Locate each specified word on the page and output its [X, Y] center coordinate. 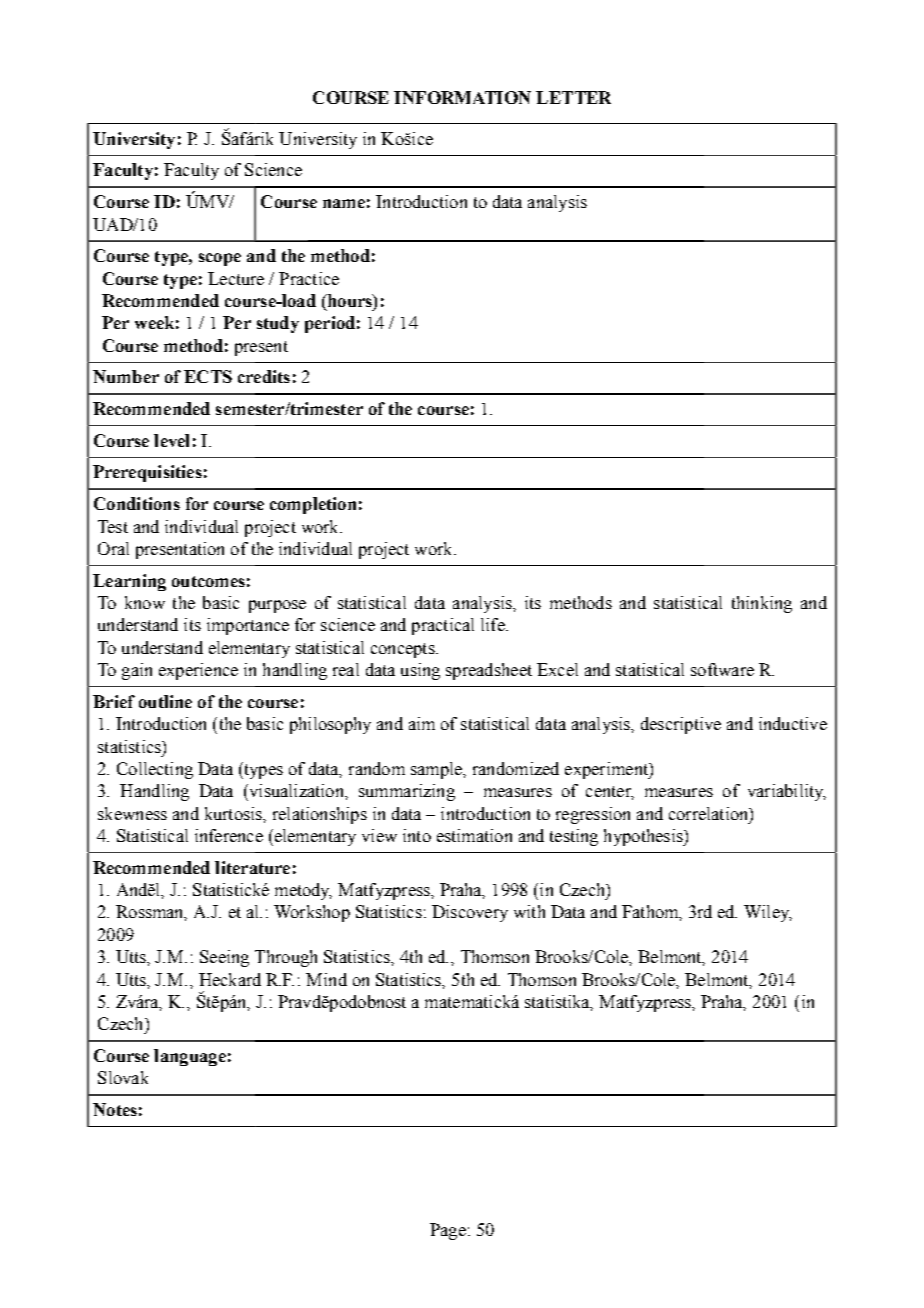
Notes [115, 1109]
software [722, 669]
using [420, 671]
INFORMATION [462, 97]
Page [448, 1231]
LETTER [573, 97]
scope [220, 259]
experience [198, 671]
